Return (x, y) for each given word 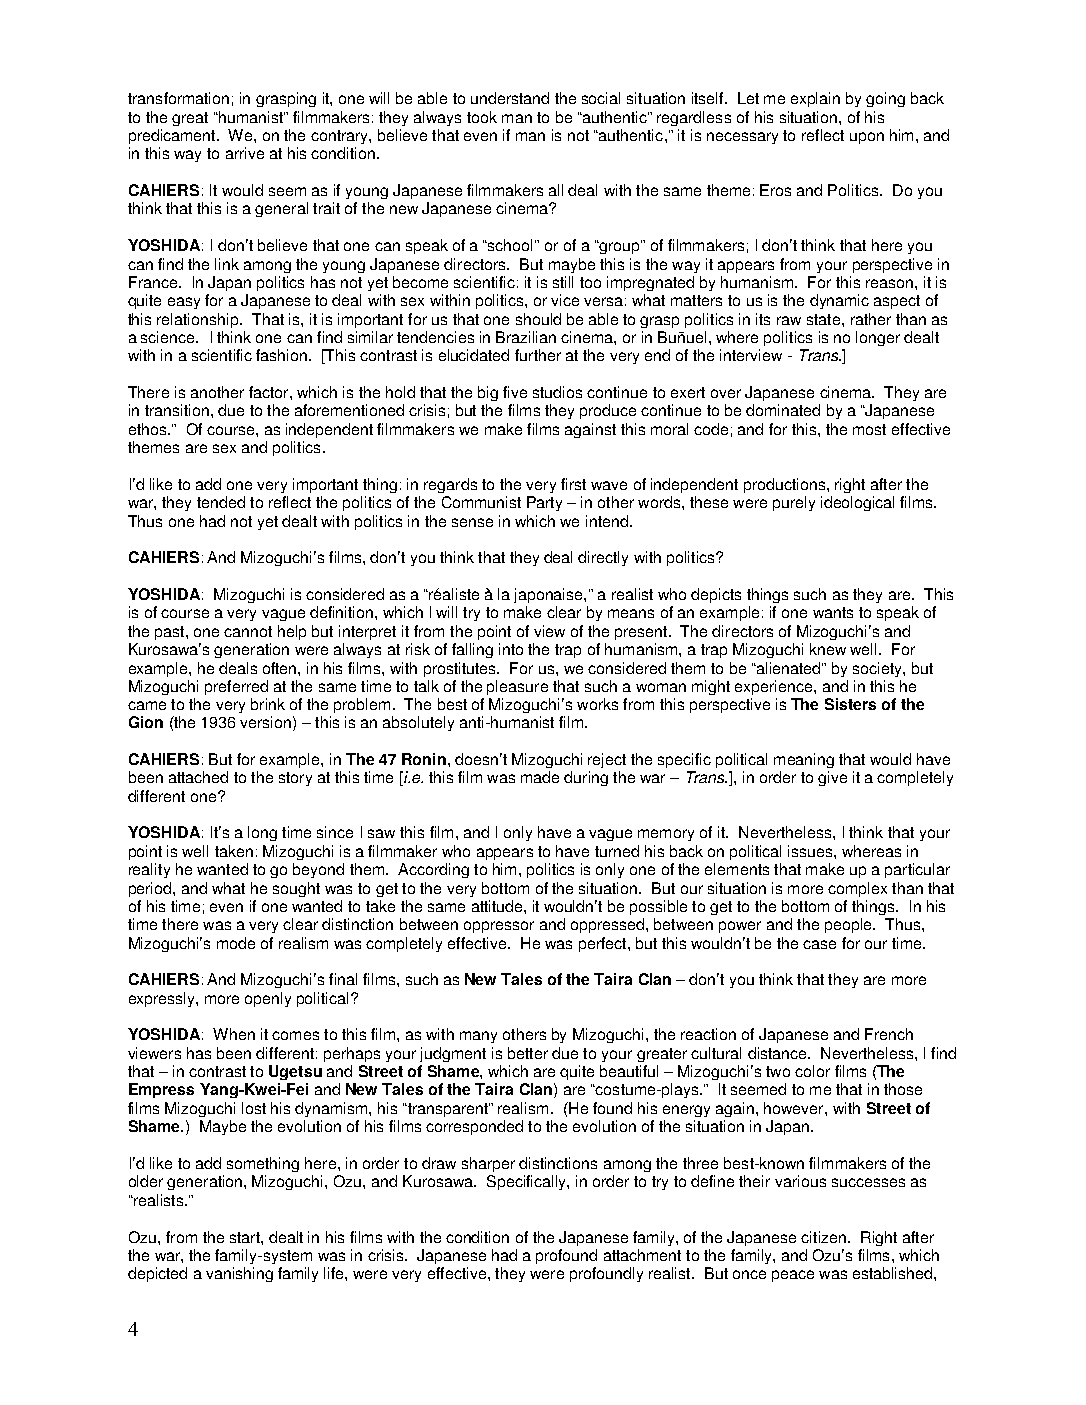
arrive (245, 153)
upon (867, 138)
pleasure (517, 687)
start (246, 1237)
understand (510, 98)
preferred (236, 687)
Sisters (850, 704)
